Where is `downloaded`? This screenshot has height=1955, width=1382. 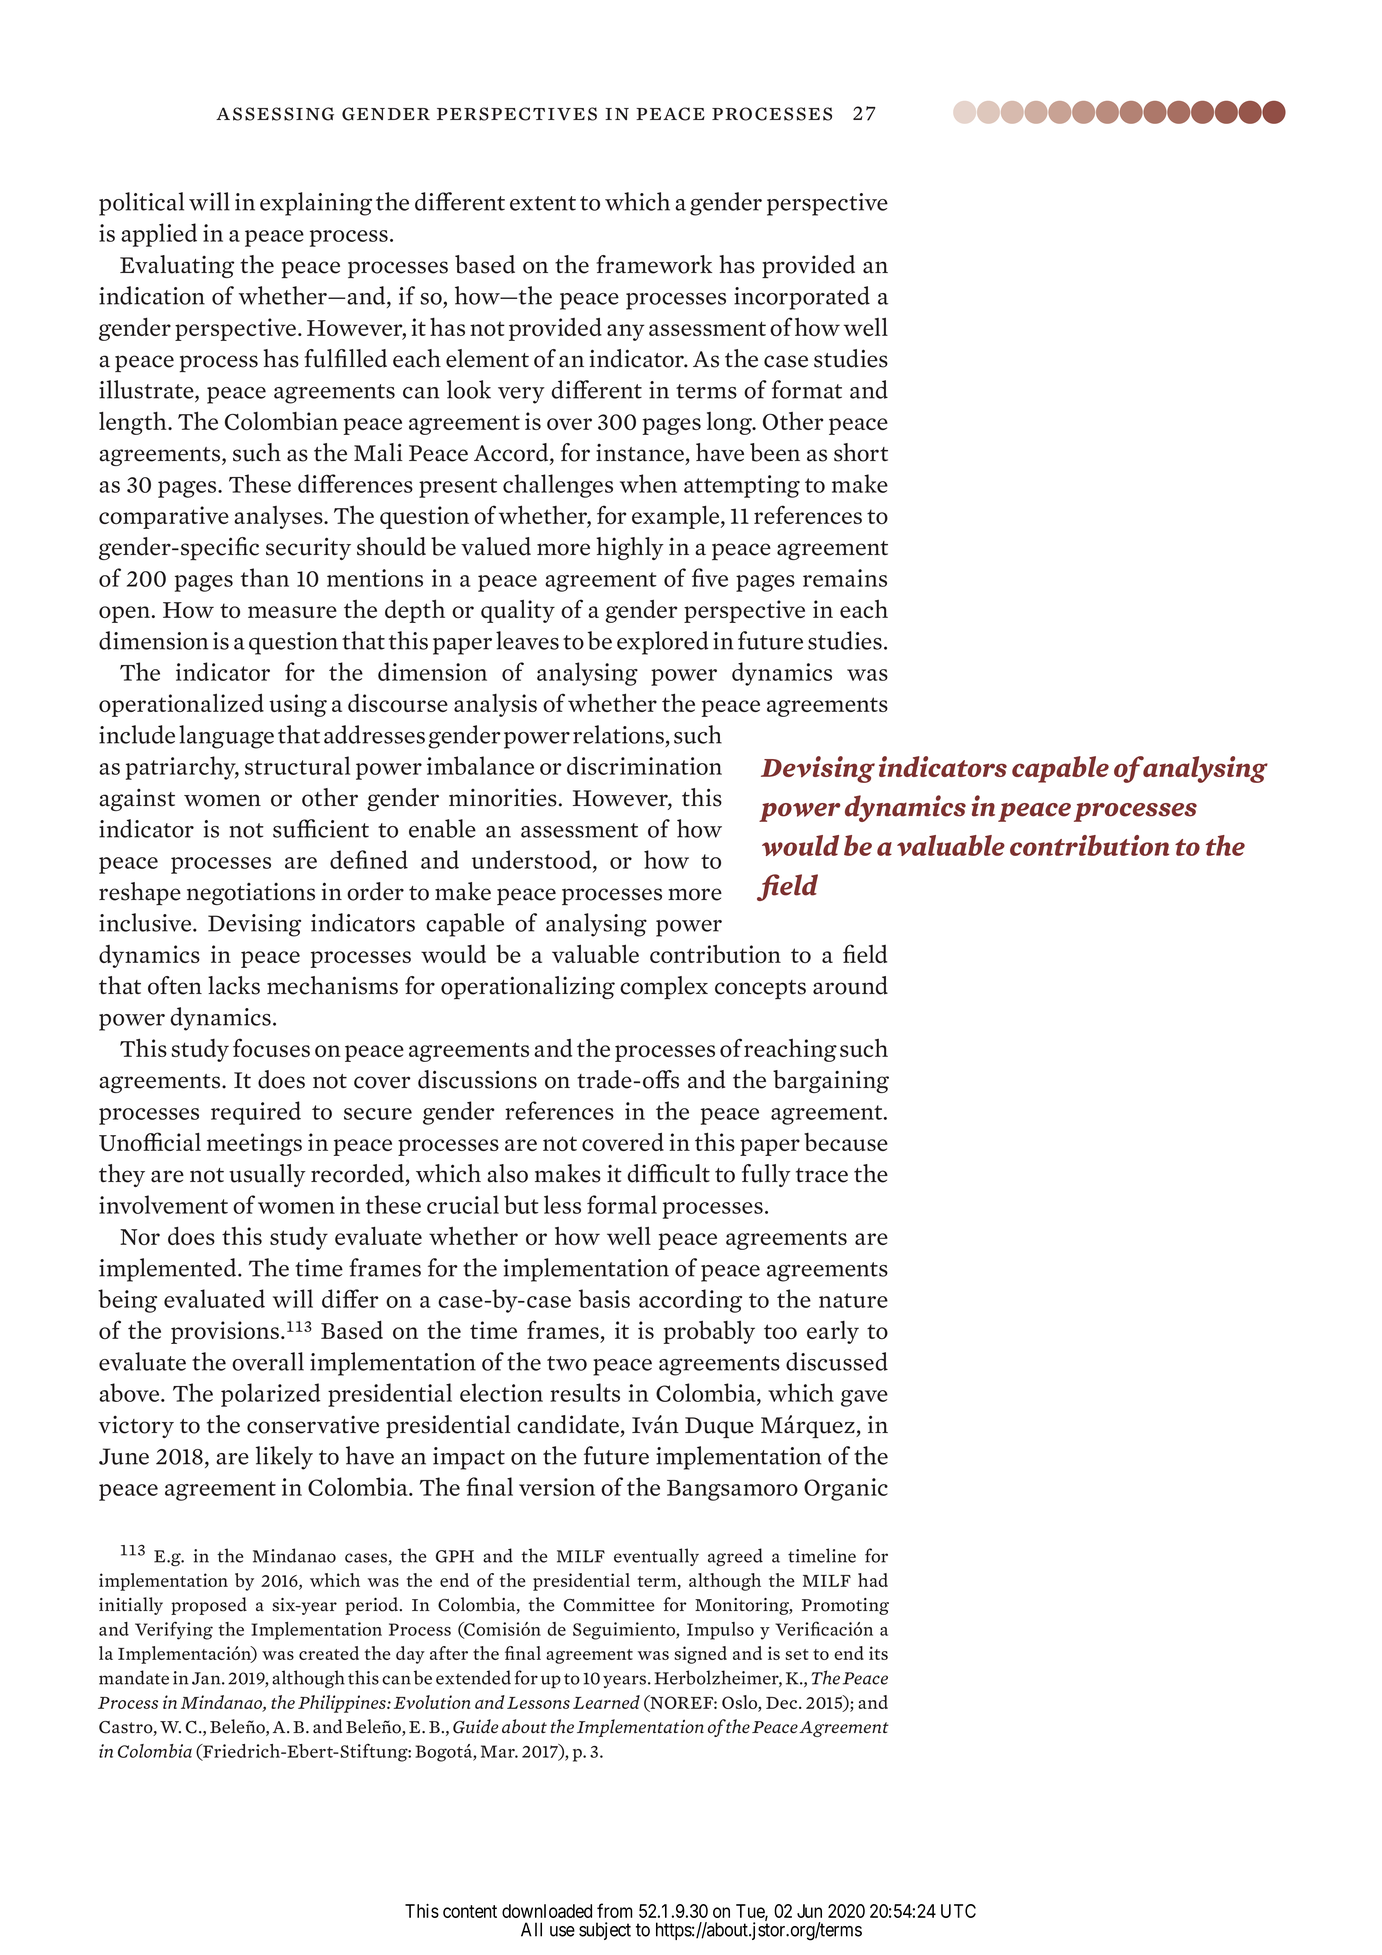
downloaded is located at coordinates (547, 1911).
